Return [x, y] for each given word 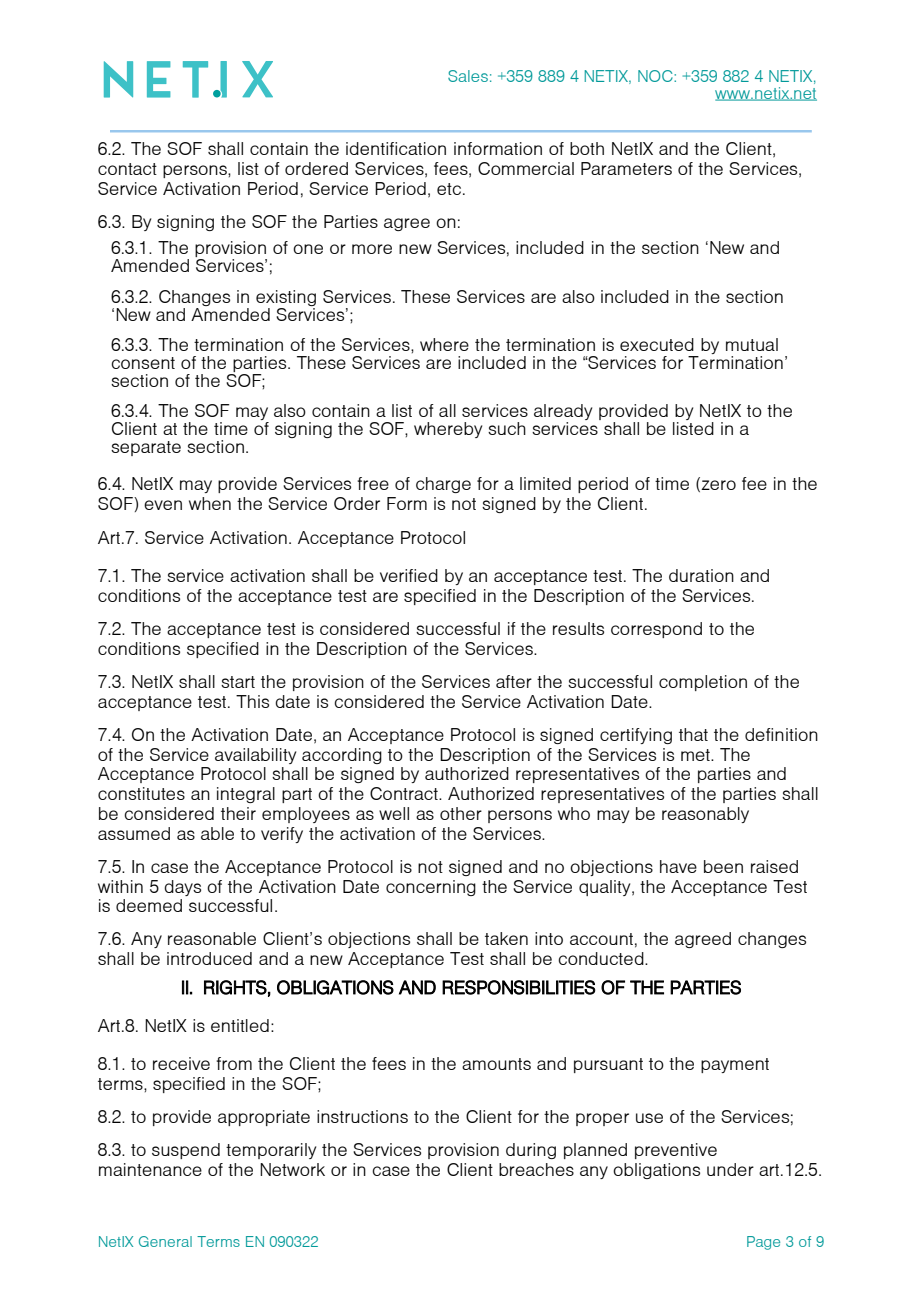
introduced [209, 958]
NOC [656, 76]
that [693, 734]
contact [127, 169]
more [372, 249]
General [165, 1241]
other [461, 813]
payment [735, 1065]
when [210, 503]
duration [701, 575]
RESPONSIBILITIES [519, 987]
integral [246, 795]
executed [657, 344]
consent [143, 363]
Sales [468, 76]
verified [409, 575]
